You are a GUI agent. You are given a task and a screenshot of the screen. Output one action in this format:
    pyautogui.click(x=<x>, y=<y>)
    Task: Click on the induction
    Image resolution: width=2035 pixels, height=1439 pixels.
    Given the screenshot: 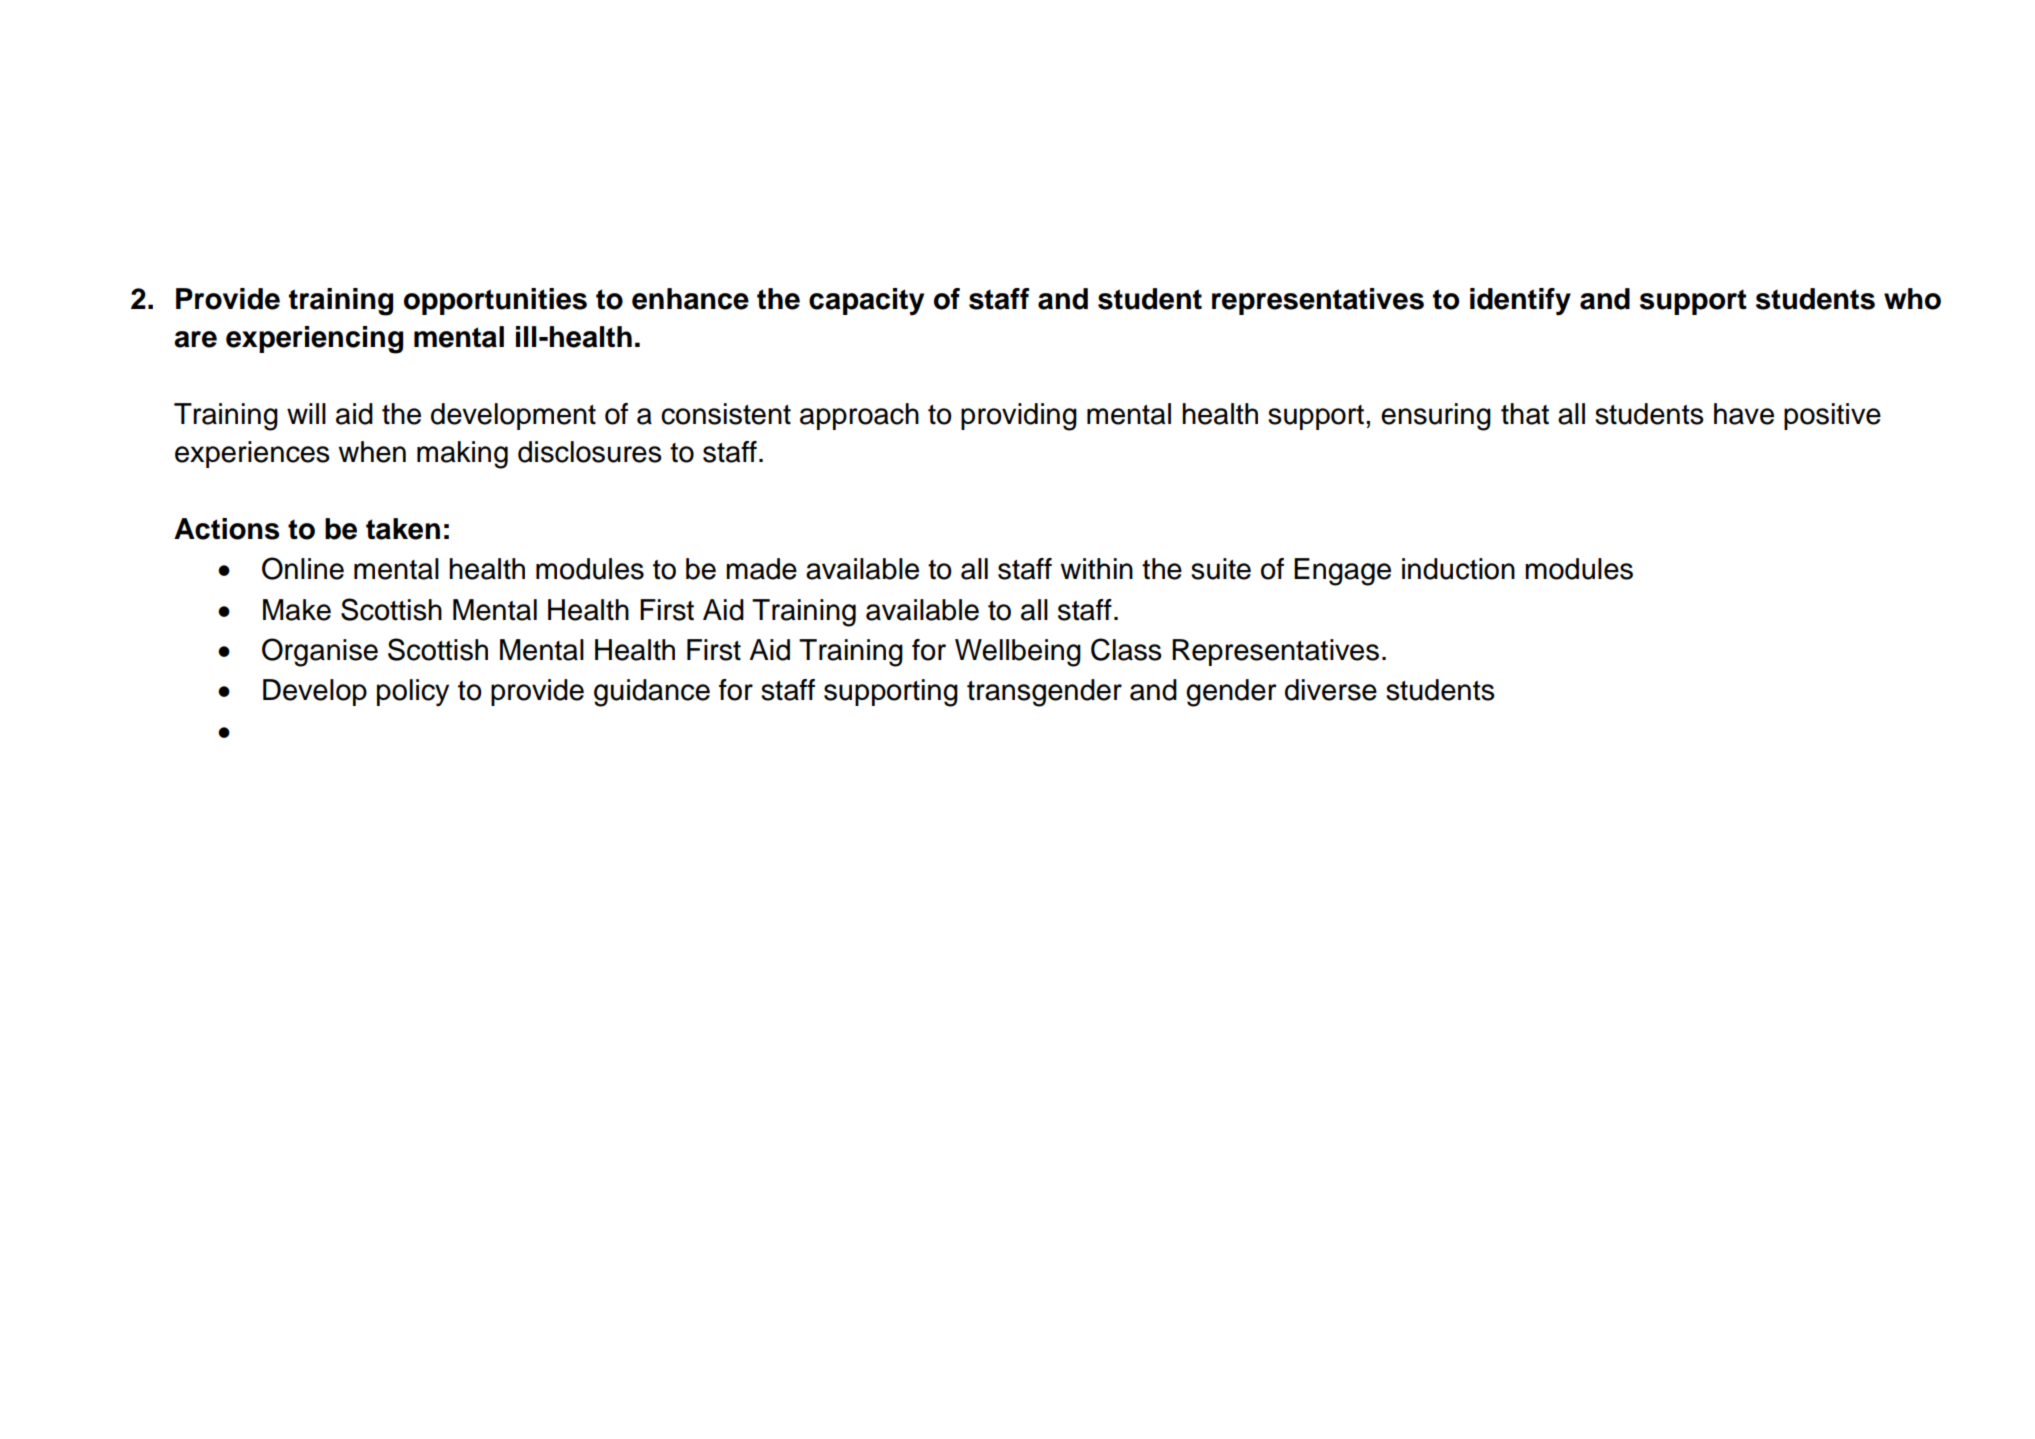 What is the action you would take?
    pyautogui.click(x=1458, y=569)
